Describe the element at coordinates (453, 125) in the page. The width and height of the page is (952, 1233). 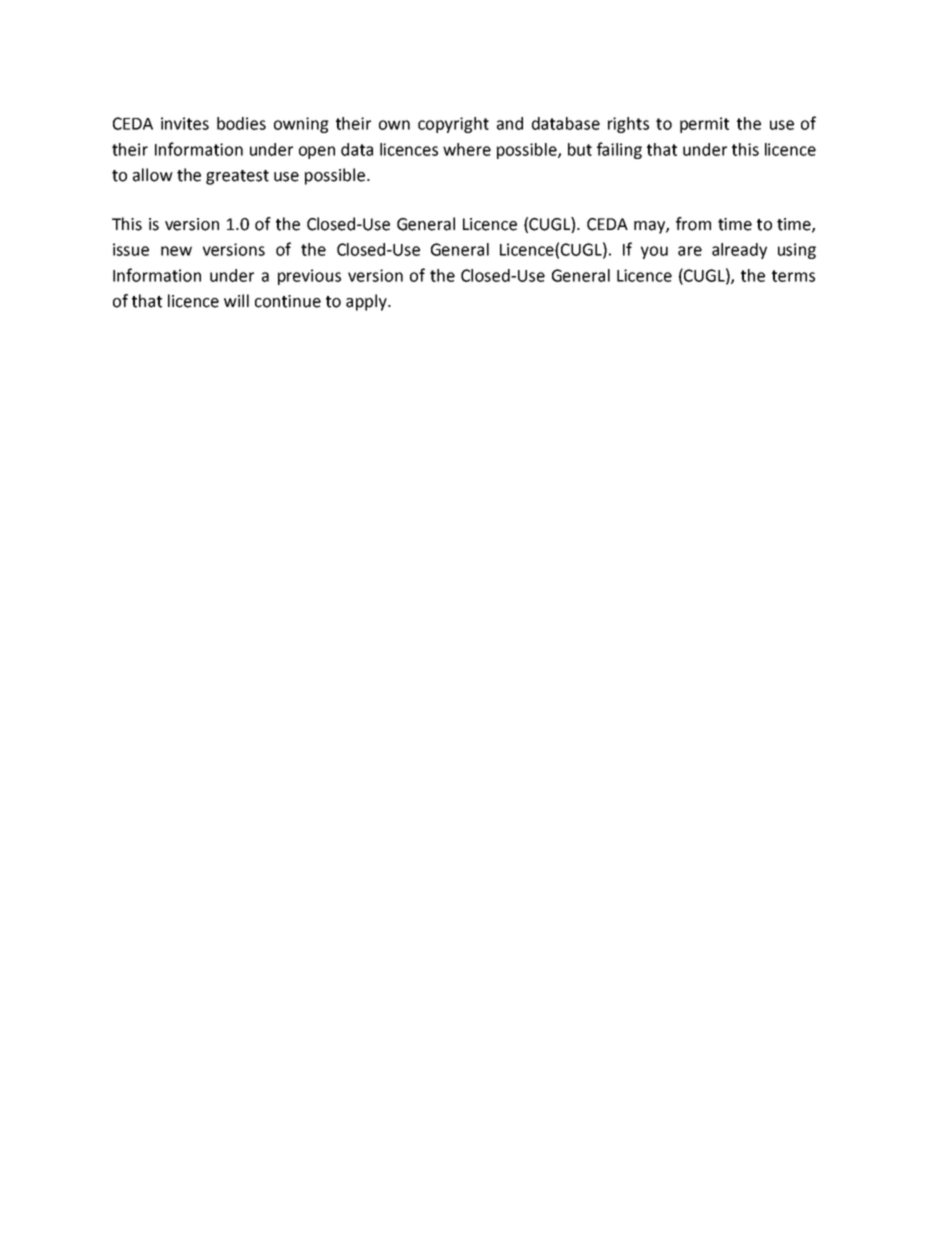
I see `copyright` at that location.
